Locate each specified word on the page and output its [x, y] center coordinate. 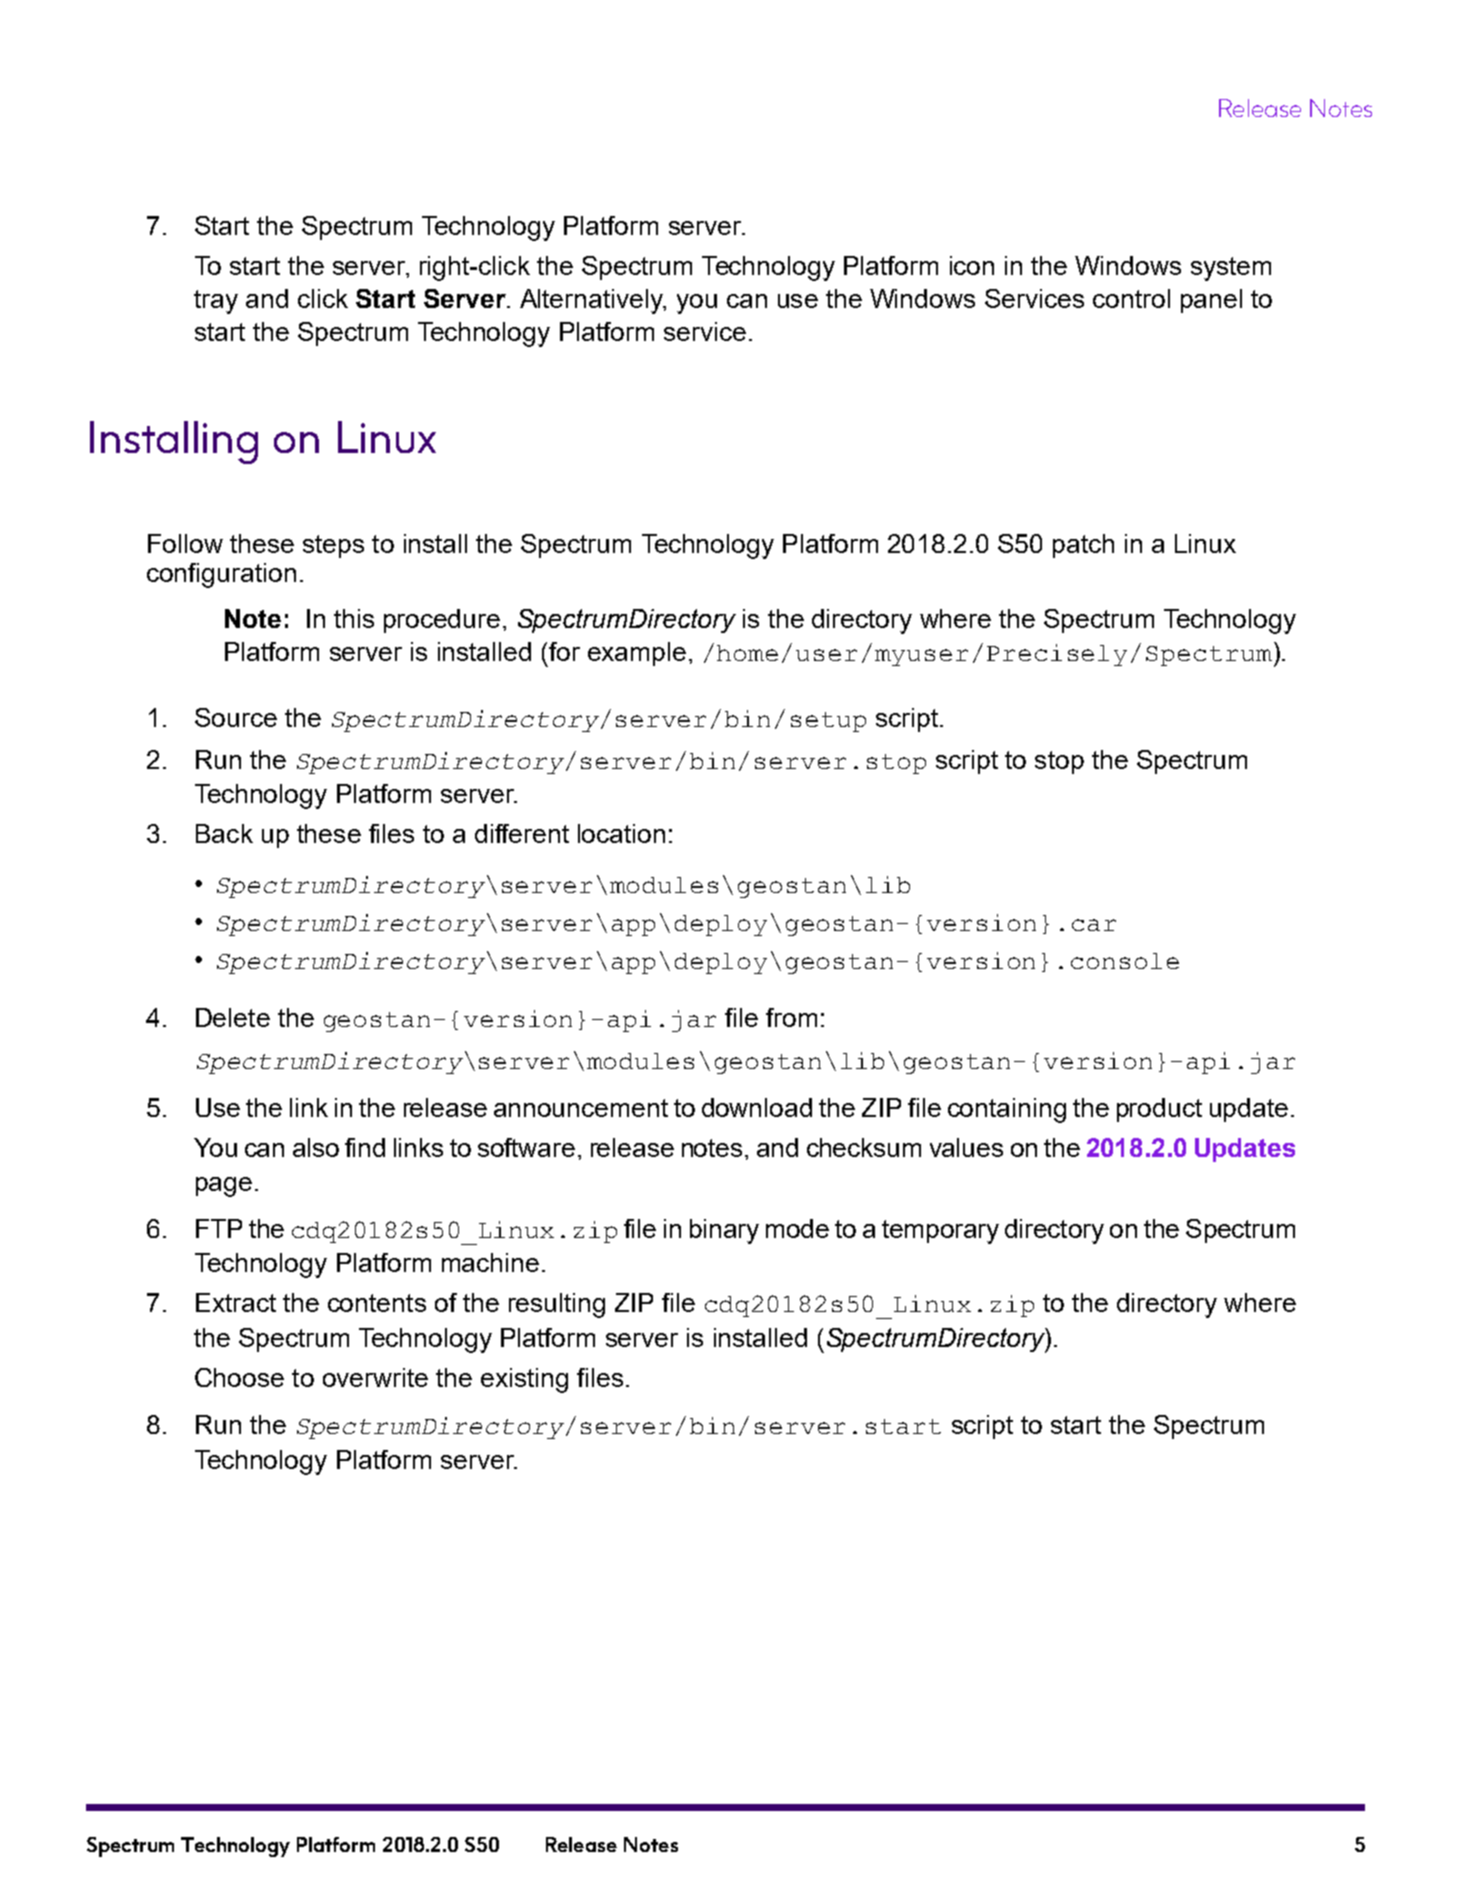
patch [1083, 546]
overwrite [375, 1377]
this [354, 618]
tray [216, 302]
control [1131, 298]
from [791, 1017]
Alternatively [593, 301]
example [637, 654]
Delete [233, 1017]
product [1159, 1110]
